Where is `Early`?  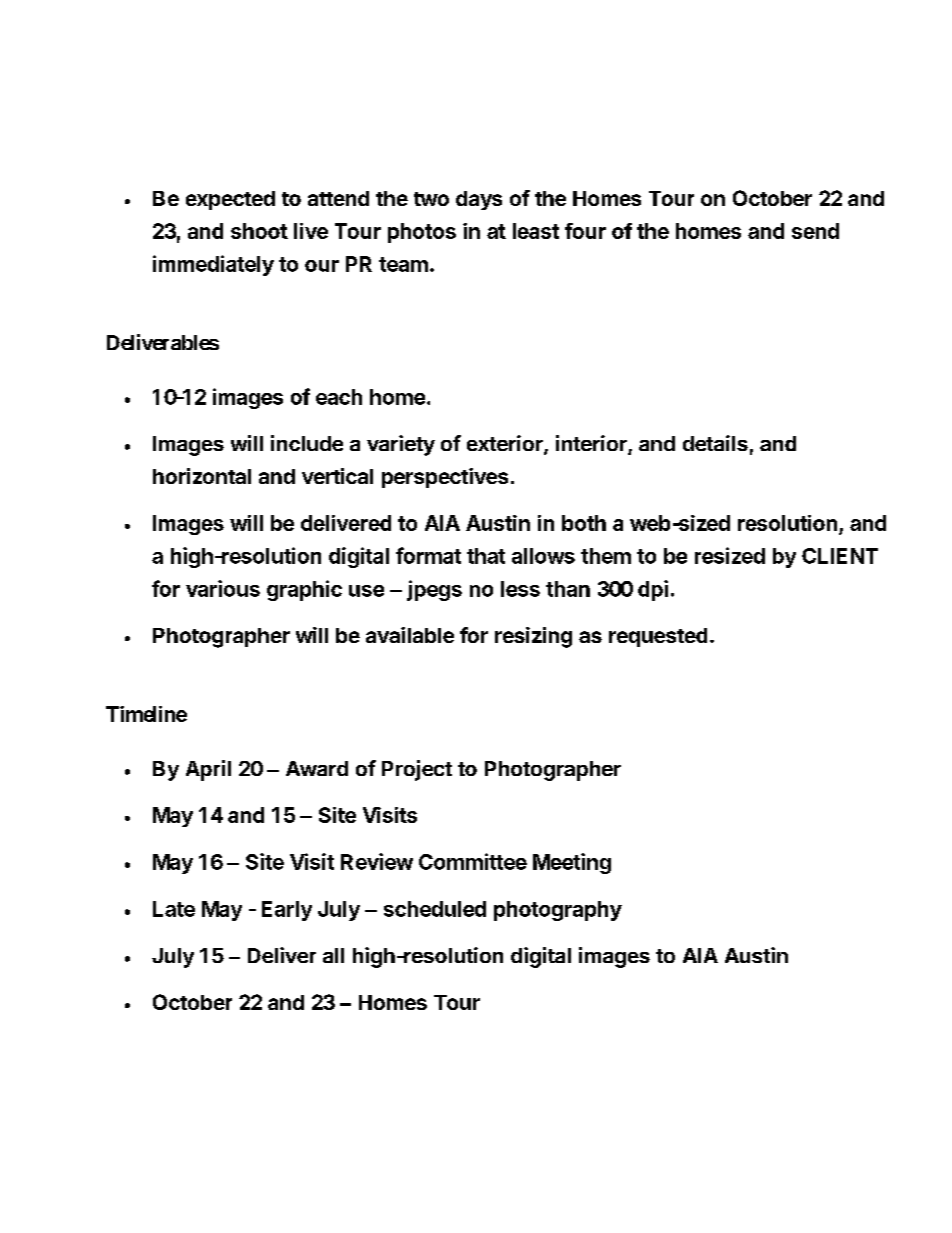 Early is located at coordinates (287, 911).
